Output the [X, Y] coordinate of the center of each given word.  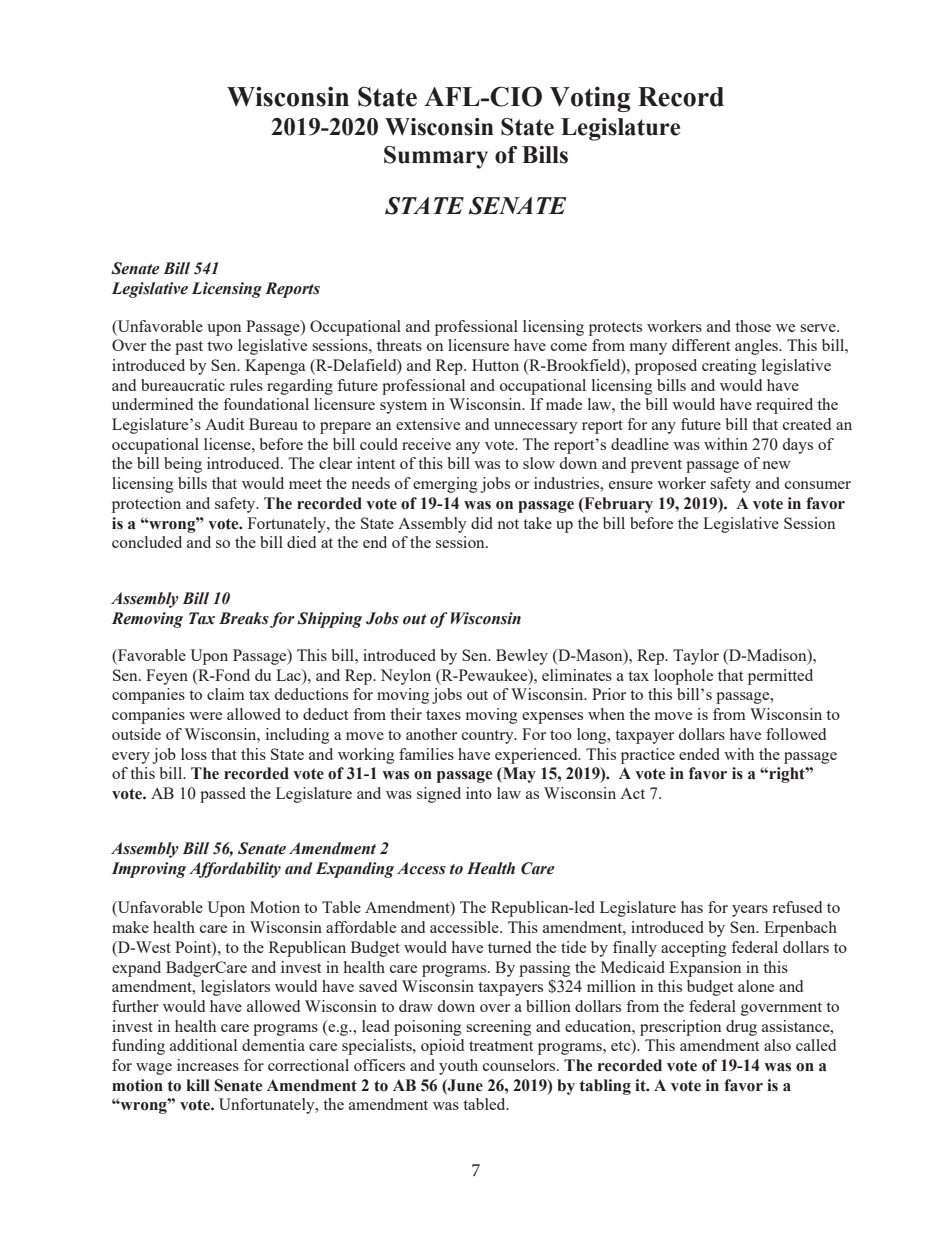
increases [208, 1065]
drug [741, 1028]
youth [458, 1067]
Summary [436, 157]
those [753, 326]
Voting [590, 99]
